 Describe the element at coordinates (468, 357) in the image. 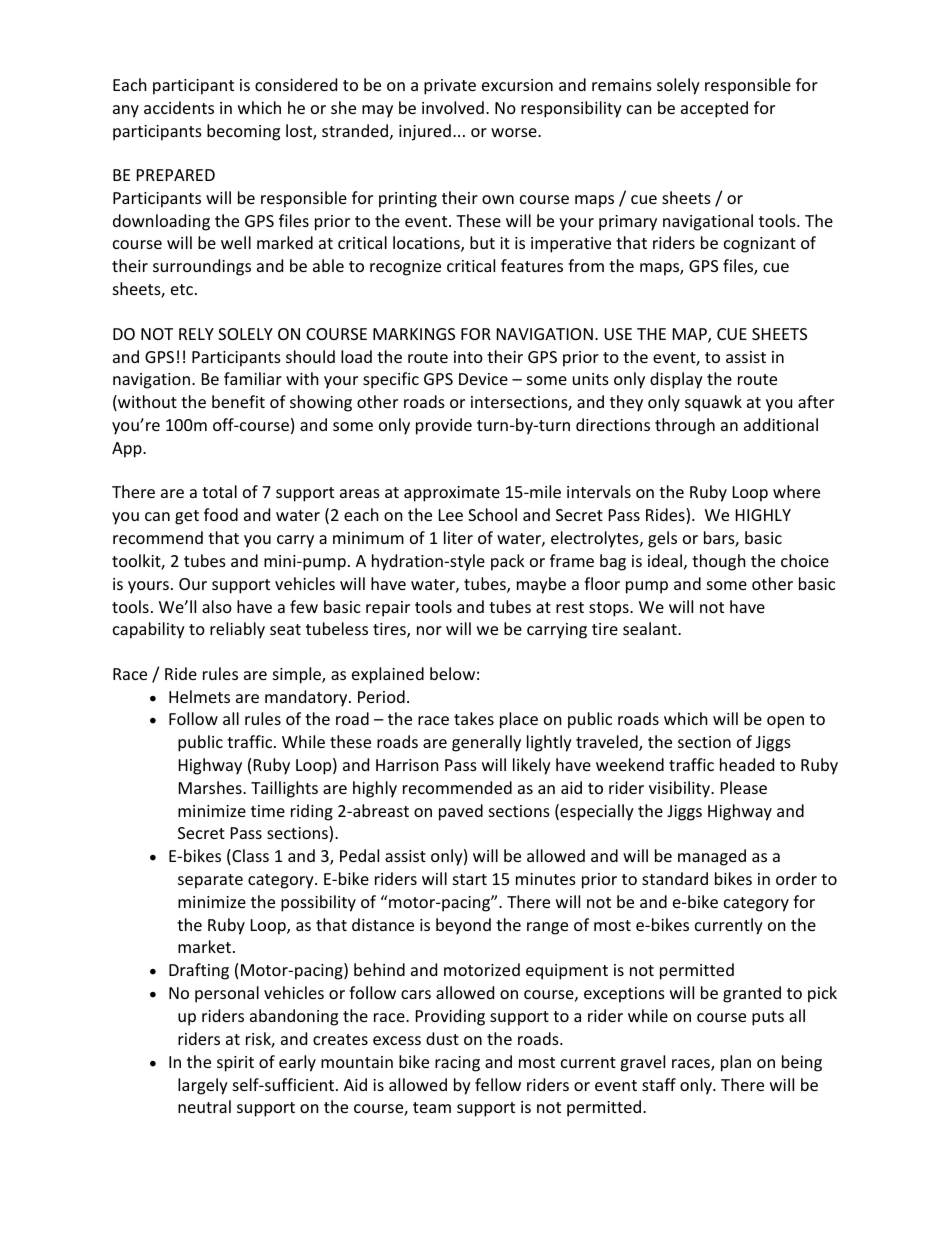

I see `into` at that location.
